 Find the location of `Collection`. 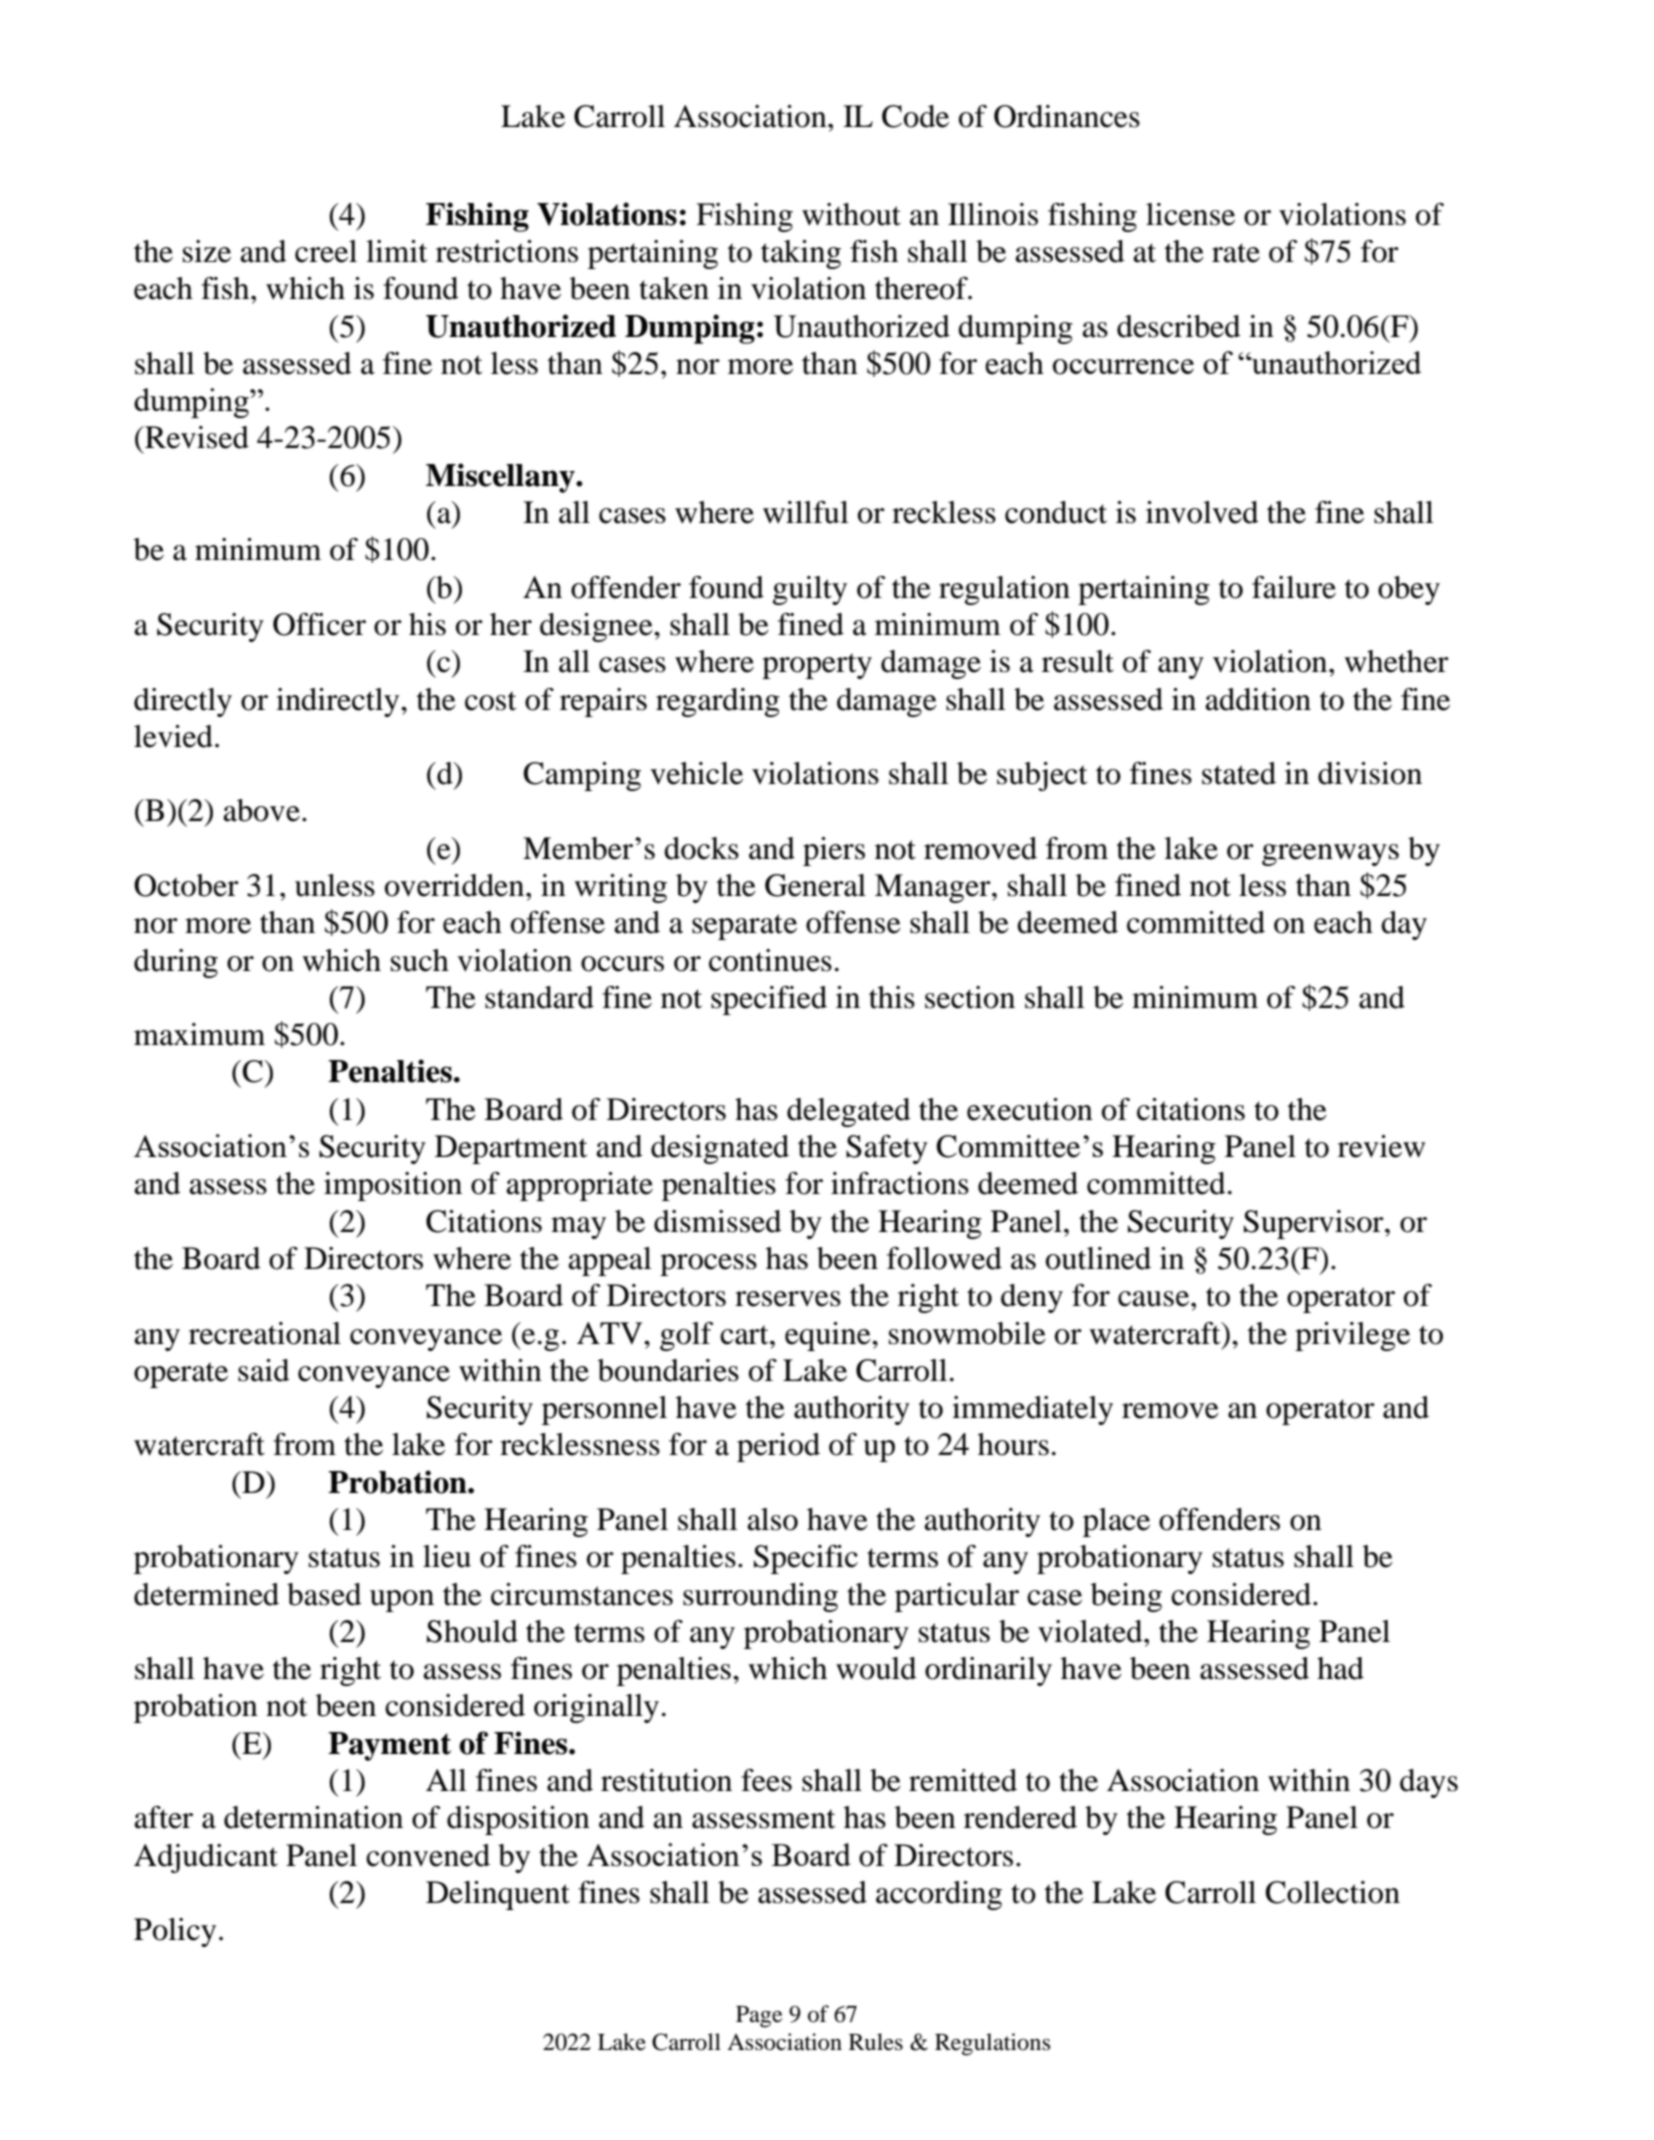

Collection is located at coordinates (1332, 1892).
